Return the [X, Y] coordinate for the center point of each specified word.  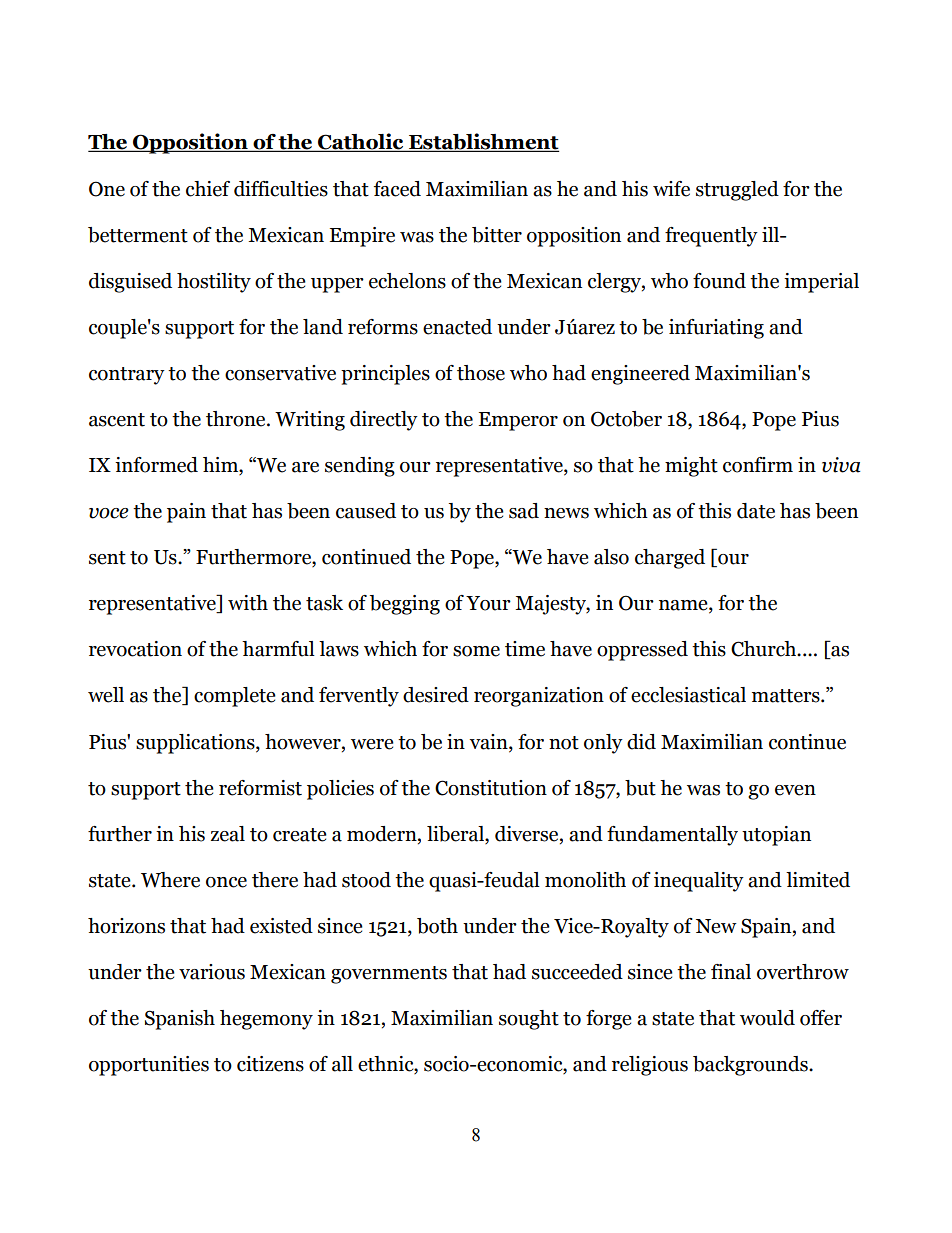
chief [208, 189]
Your [488, 603]
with [248, 603]
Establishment [483, 142]
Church [765, 649]
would [767, 1018]
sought [529, 1020]
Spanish [180, 1020]
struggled [737, 191]
